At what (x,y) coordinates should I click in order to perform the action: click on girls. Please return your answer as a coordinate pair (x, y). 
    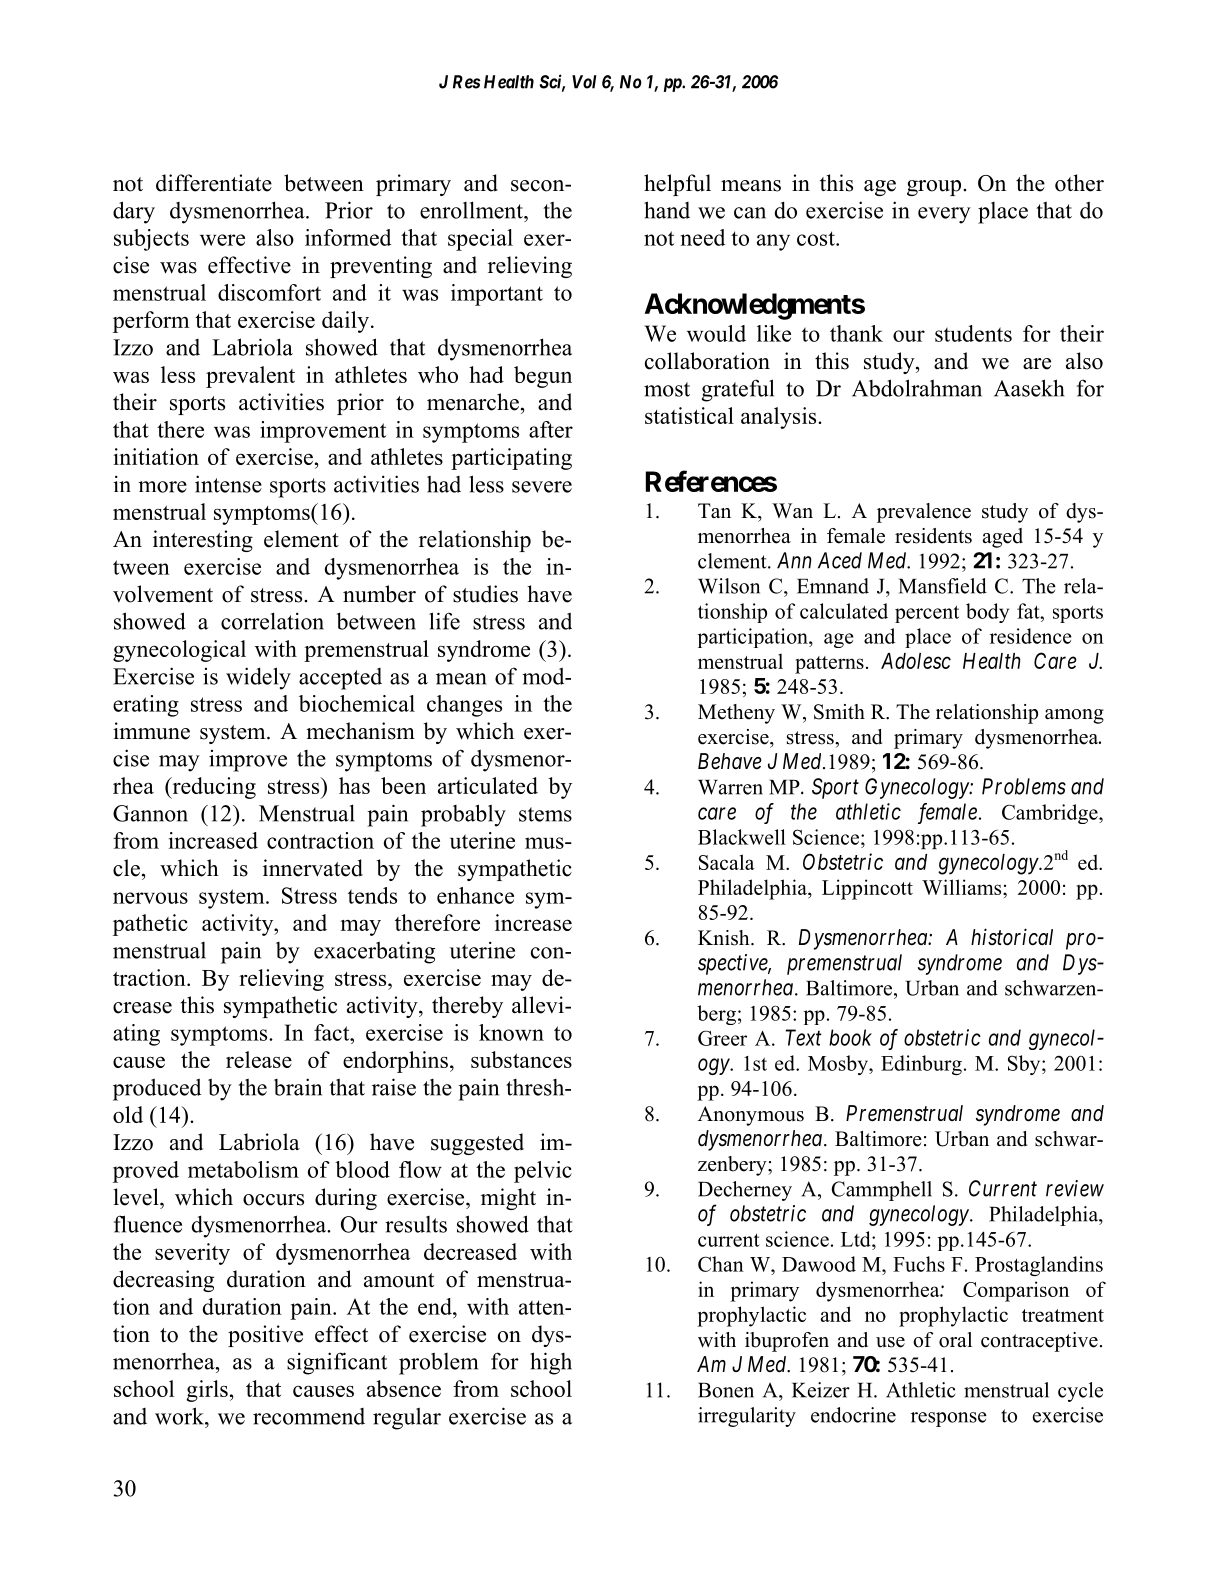
    Looking at the image, I should click on (207, 1391).
